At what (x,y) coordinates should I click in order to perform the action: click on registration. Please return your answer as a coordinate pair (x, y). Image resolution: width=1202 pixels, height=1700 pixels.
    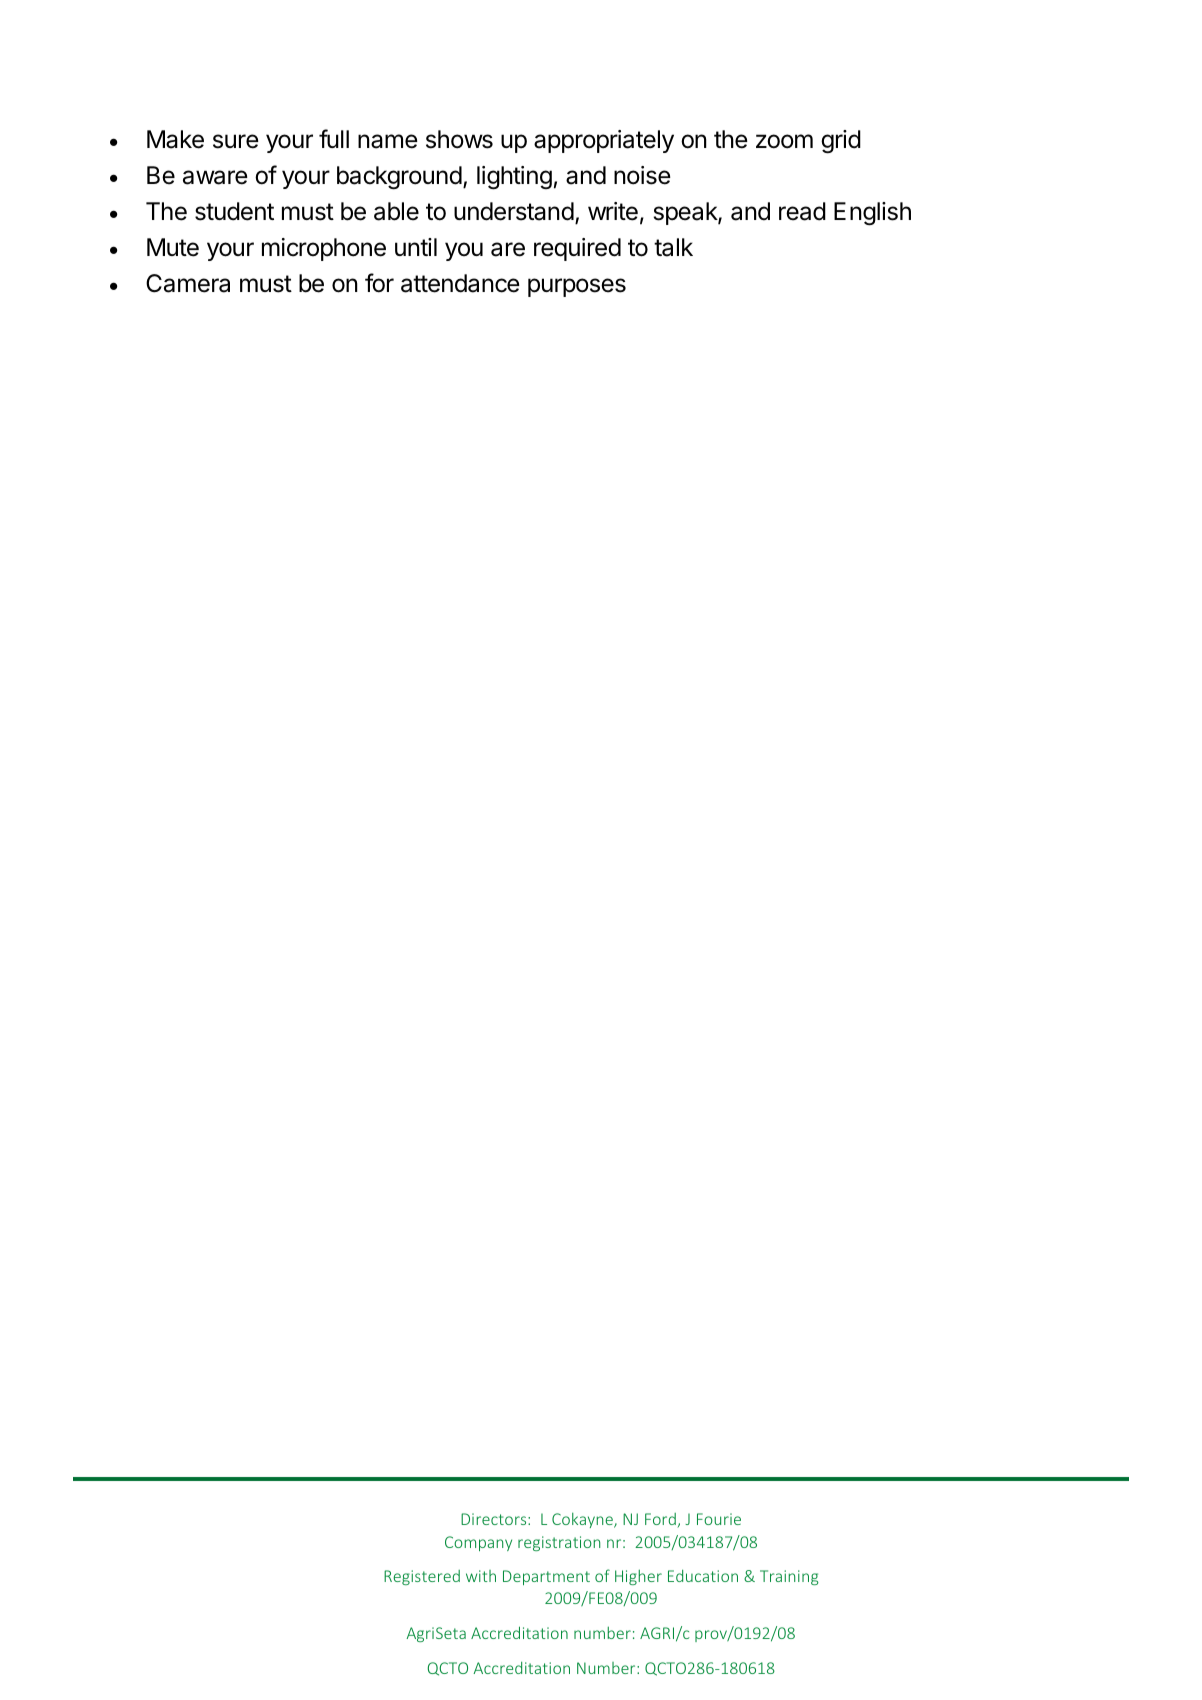
    Looking at the image, I should click on (559, 1543).
